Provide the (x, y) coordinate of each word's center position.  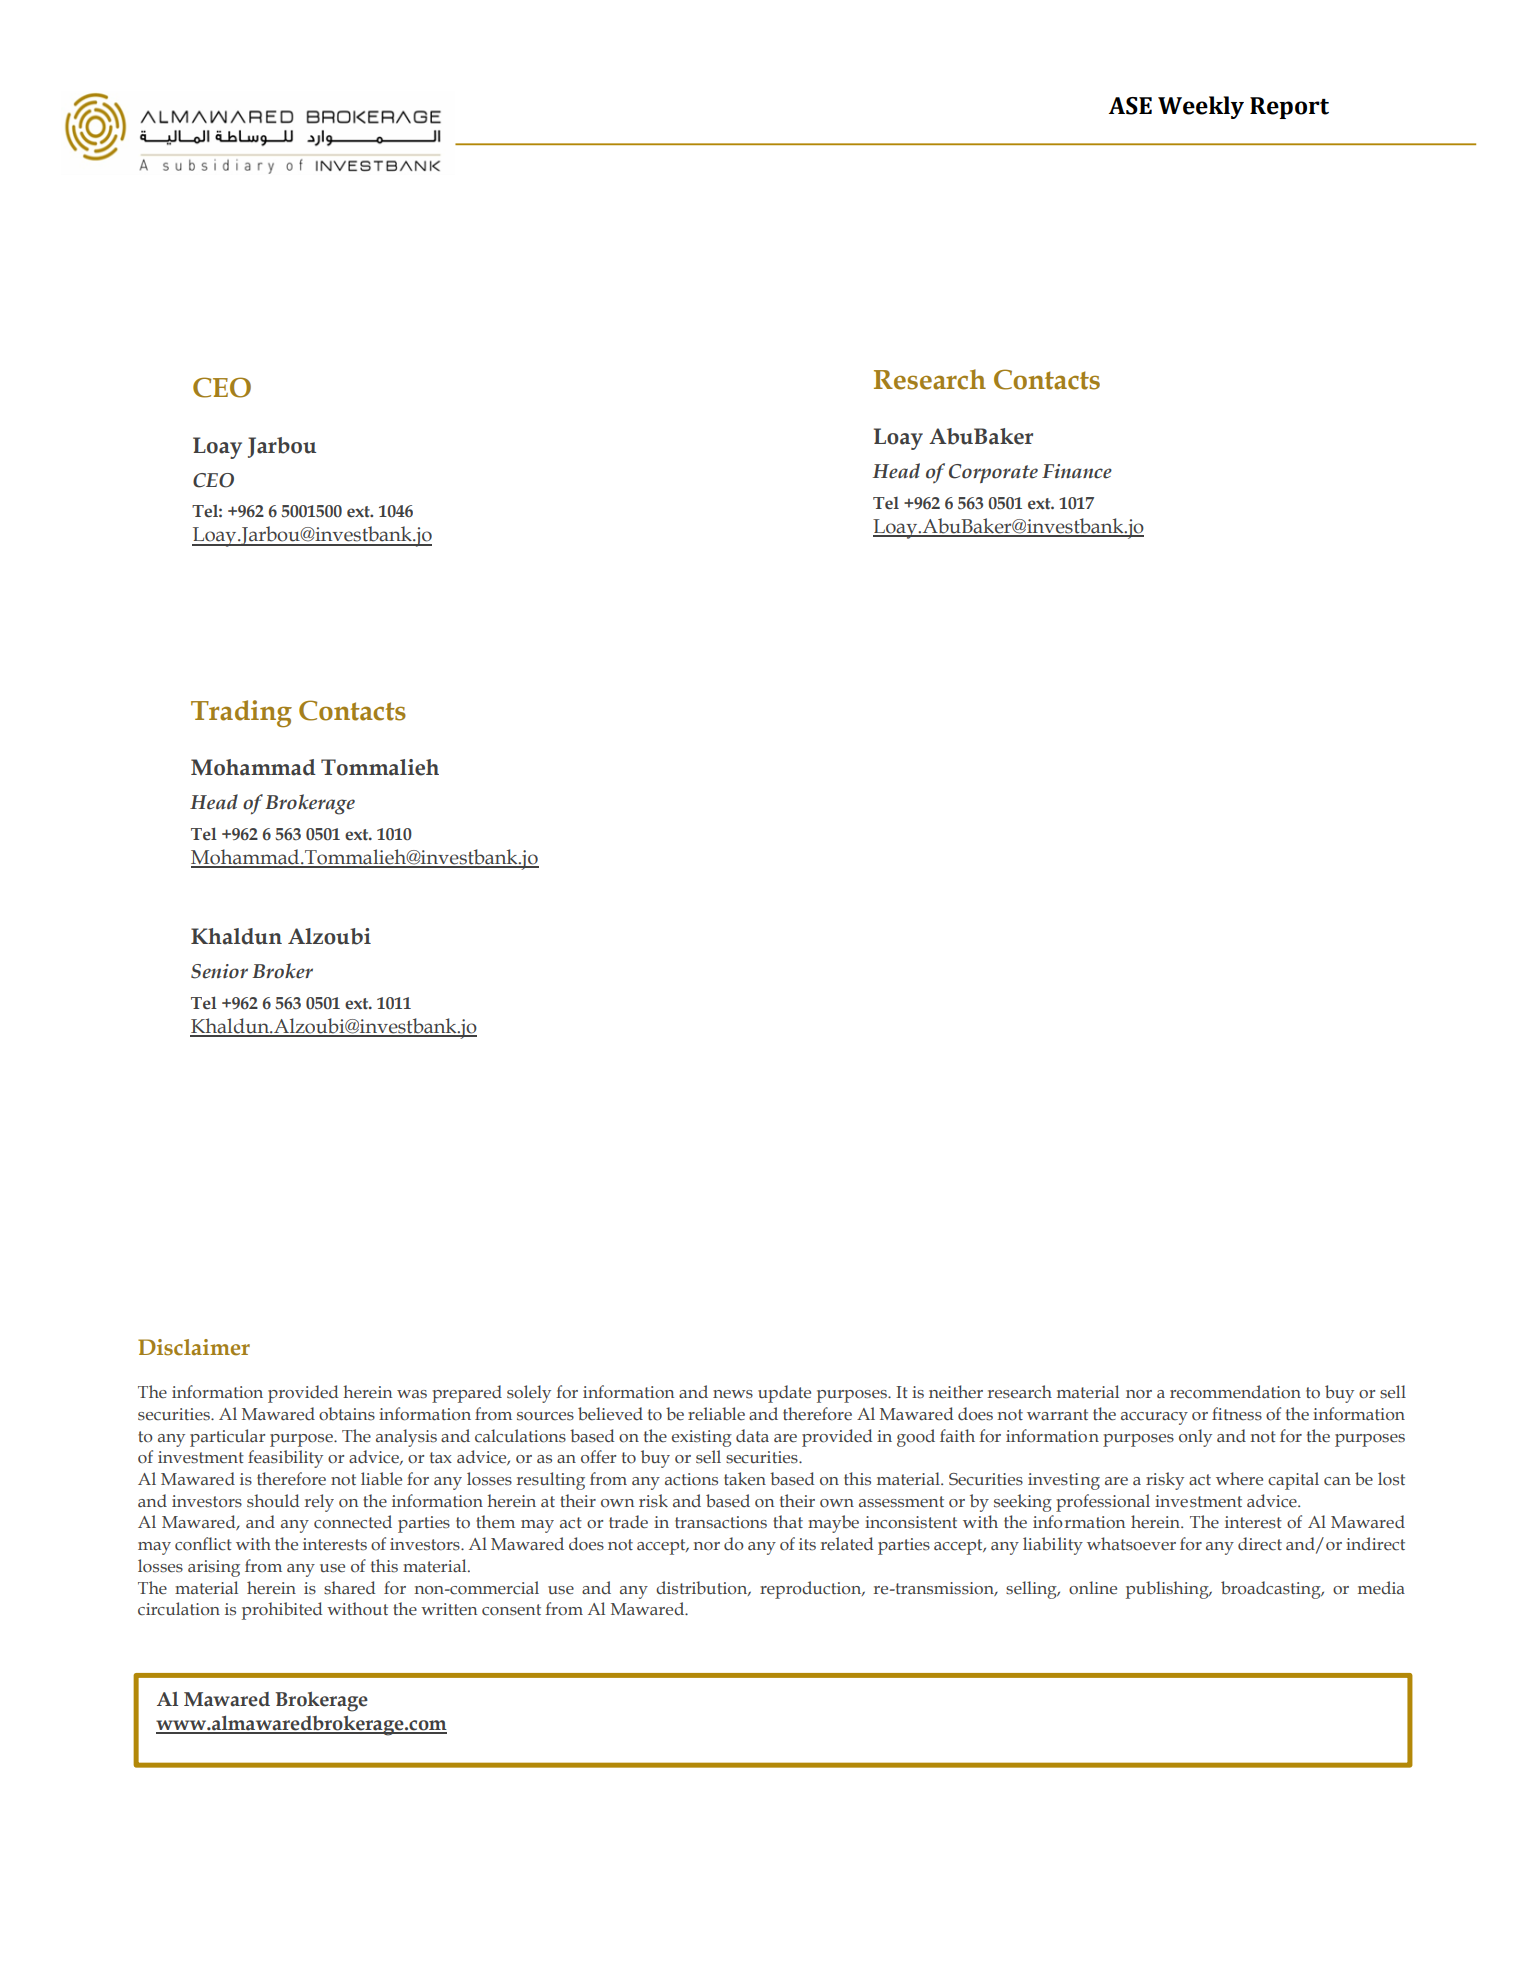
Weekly (1201, 107)
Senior (219, 971)
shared (350, 1588)
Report (1289, 108)
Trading (241, 714)
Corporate (993, 473)
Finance (1077, 471)
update (784, 1394)
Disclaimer (194, 1347)
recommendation (1235, 1392)
